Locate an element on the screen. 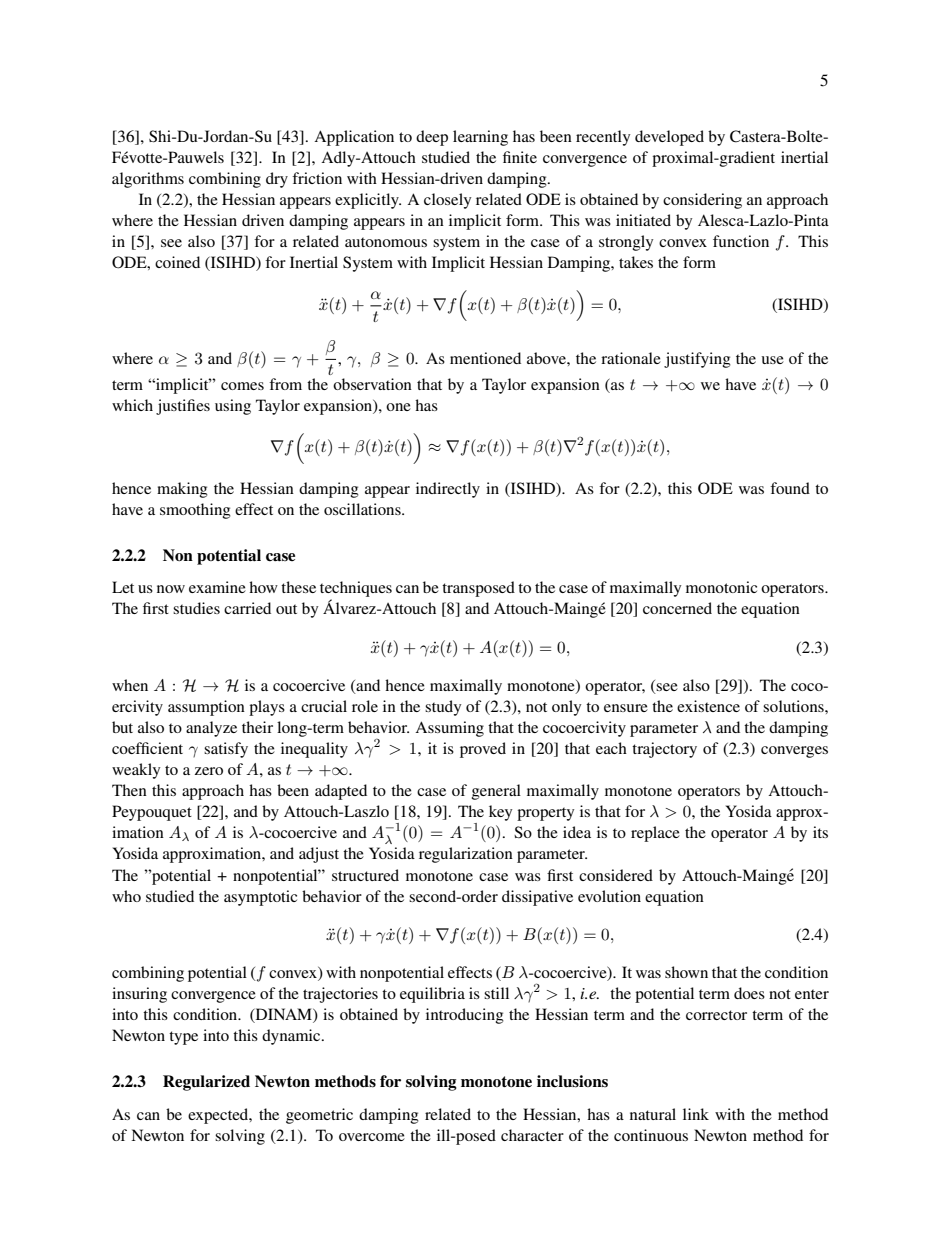 Image resolution: width=952 pixels, height=1233 pixels. Regularized is located at coordinates (206, 1083).
